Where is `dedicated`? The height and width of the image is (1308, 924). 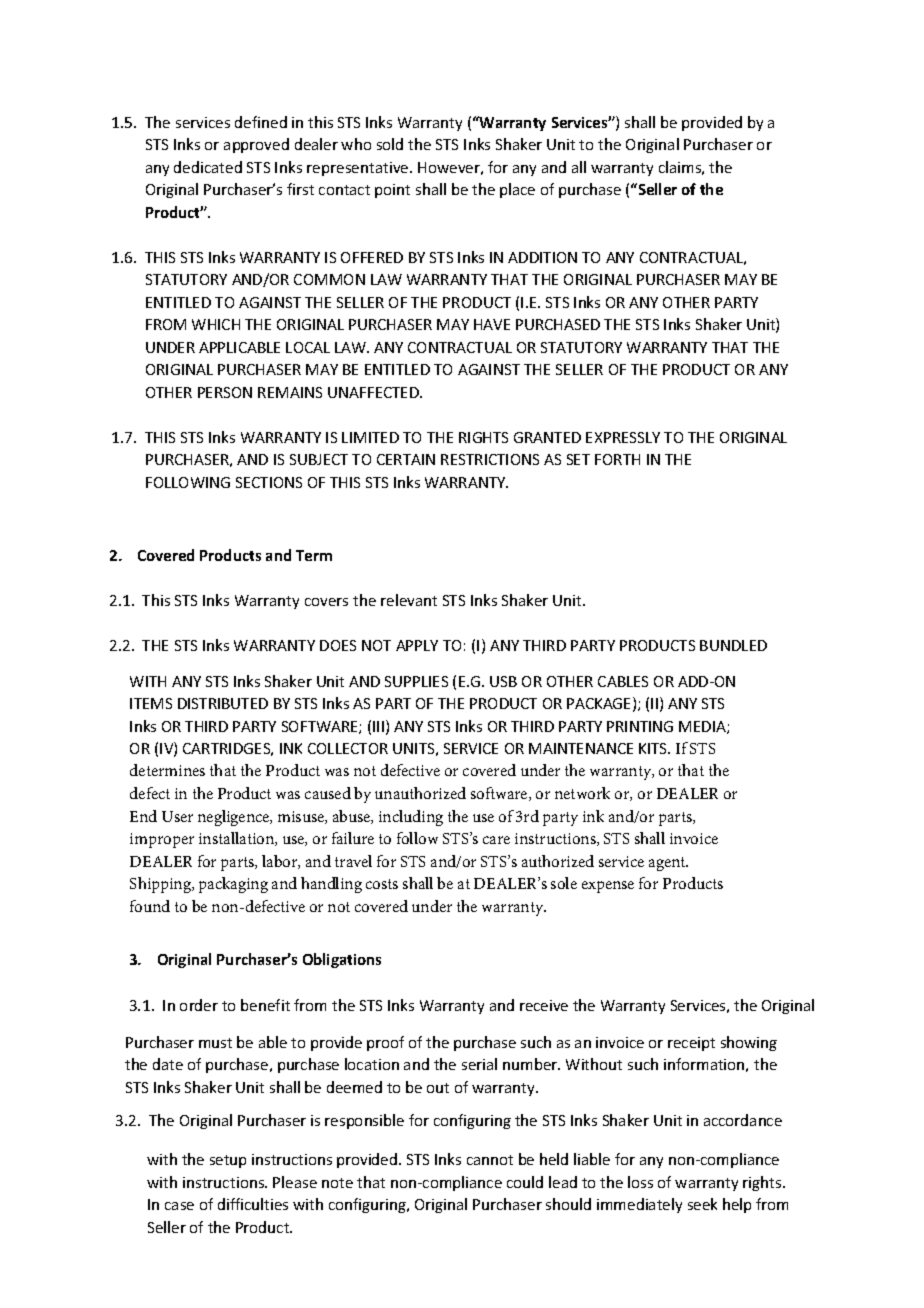
dedicated is located at coordinates (208, 167).
